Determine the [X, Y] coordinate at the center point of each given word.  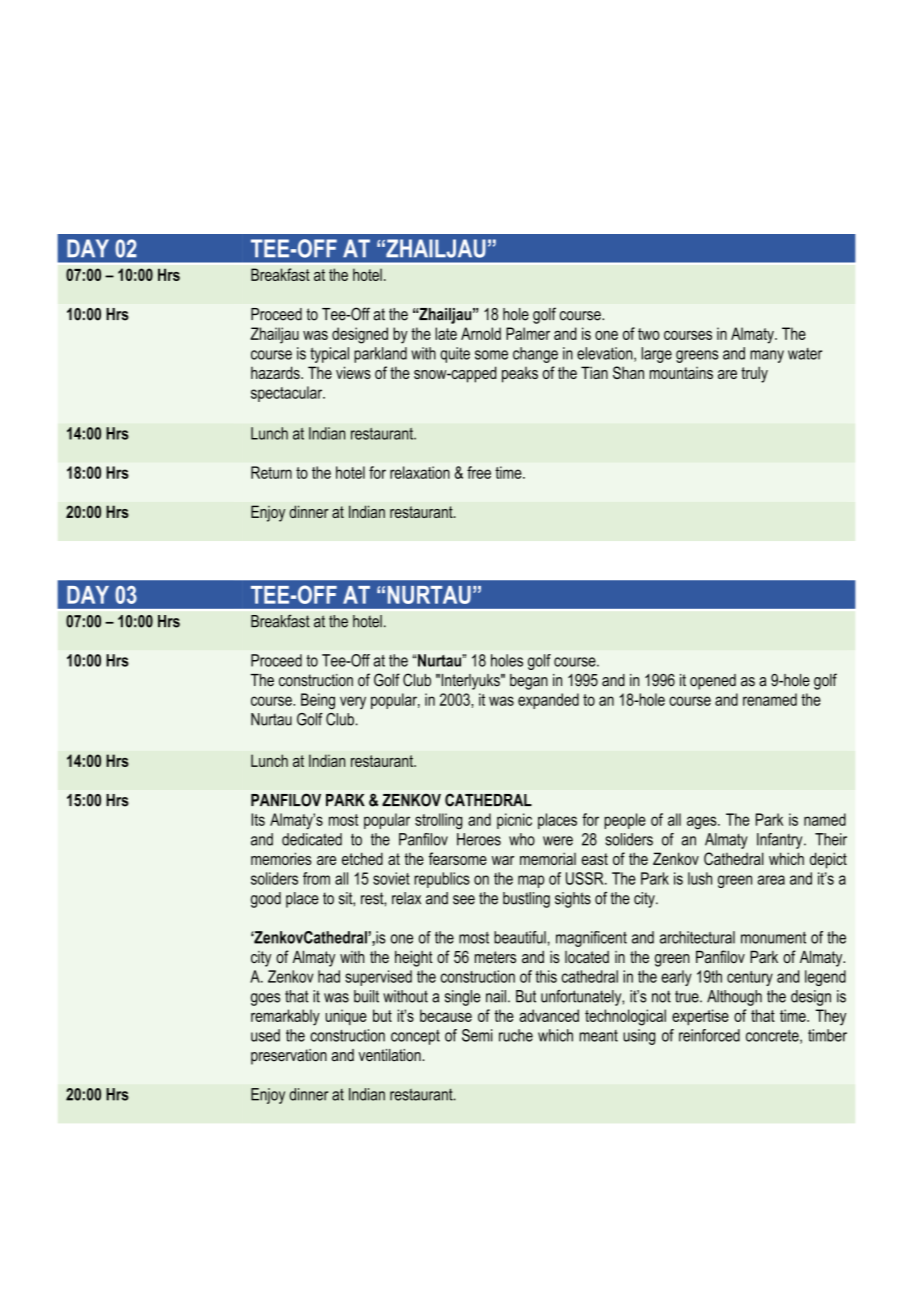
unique [346, 1017]
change [535, 355]
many [767, 356]
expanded [548, 701]
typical [329, 355]
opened [713, 682]
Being [318, 701]
